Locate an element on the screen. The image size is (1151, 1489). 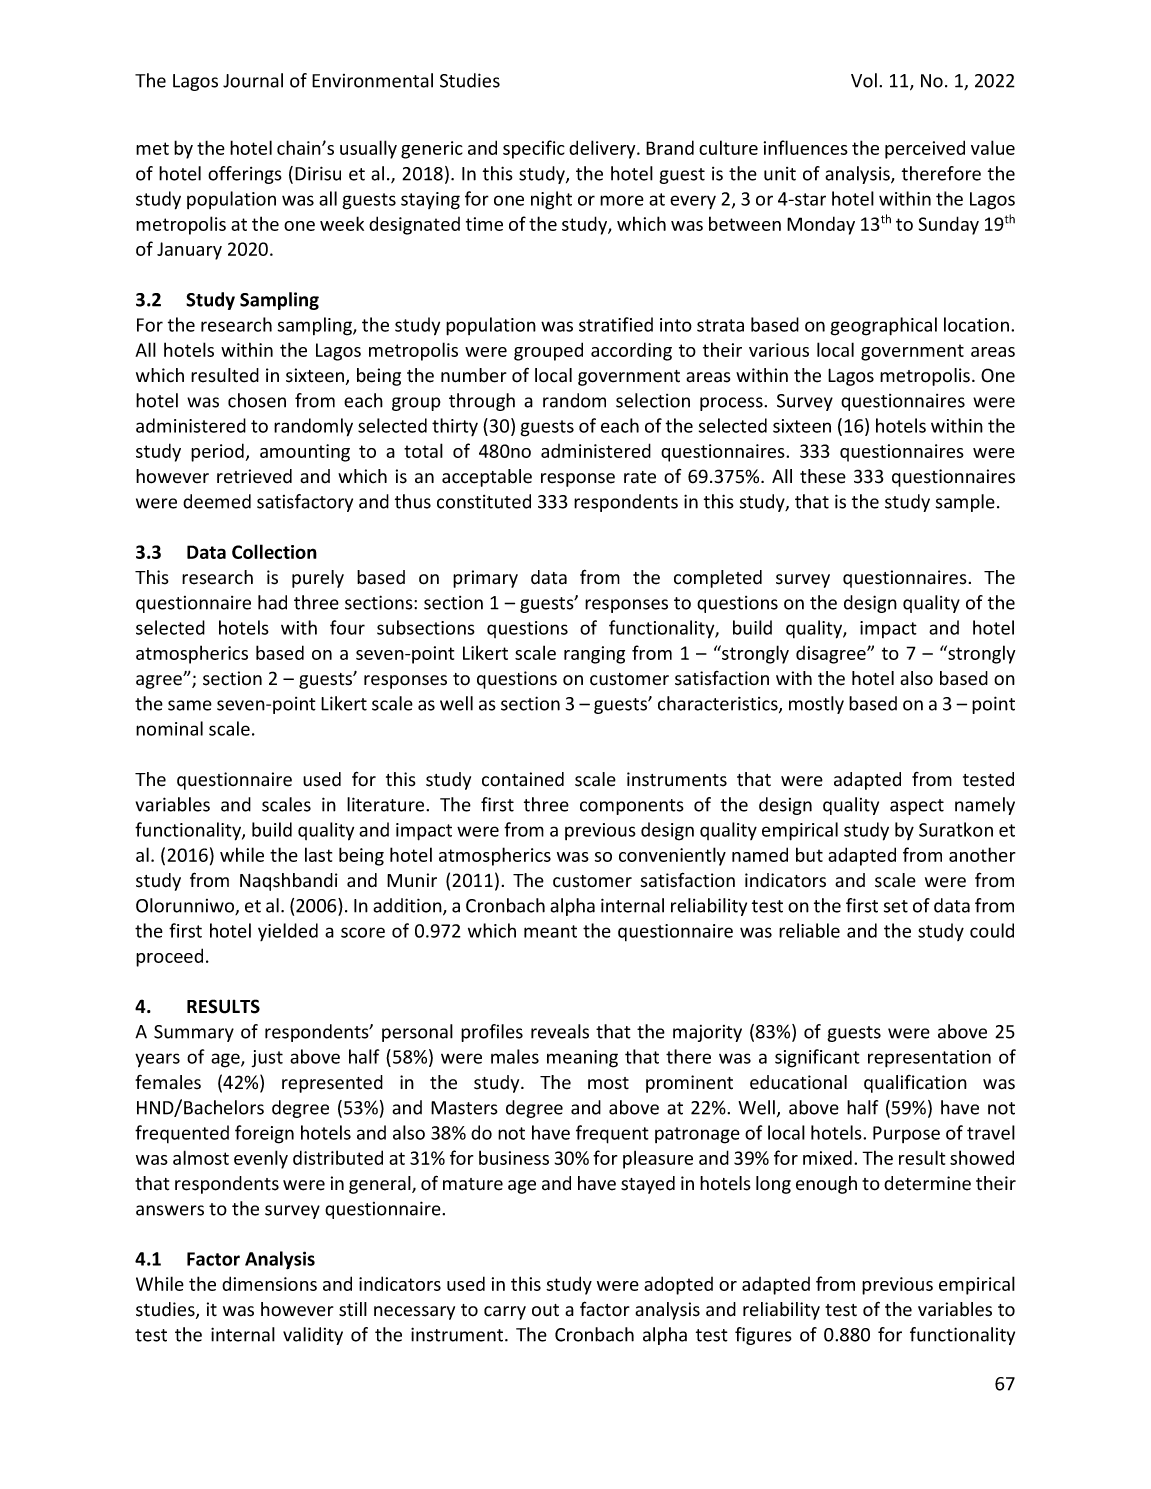
ranging is located at coordinates (594, 655).
